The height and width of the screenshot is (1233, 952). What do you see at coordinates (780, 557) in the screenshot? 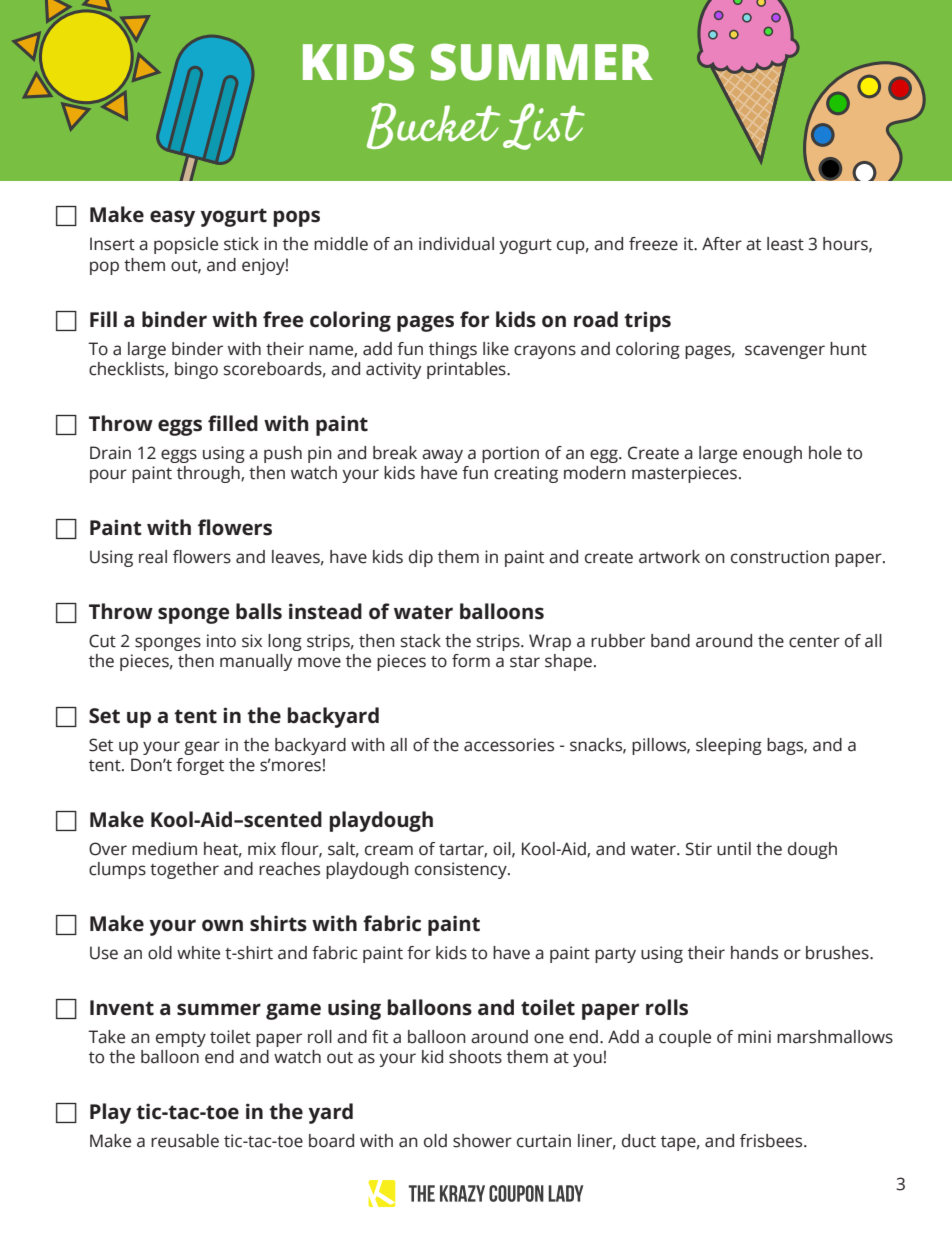
I see `construction` at bounding box center [780, 557].
